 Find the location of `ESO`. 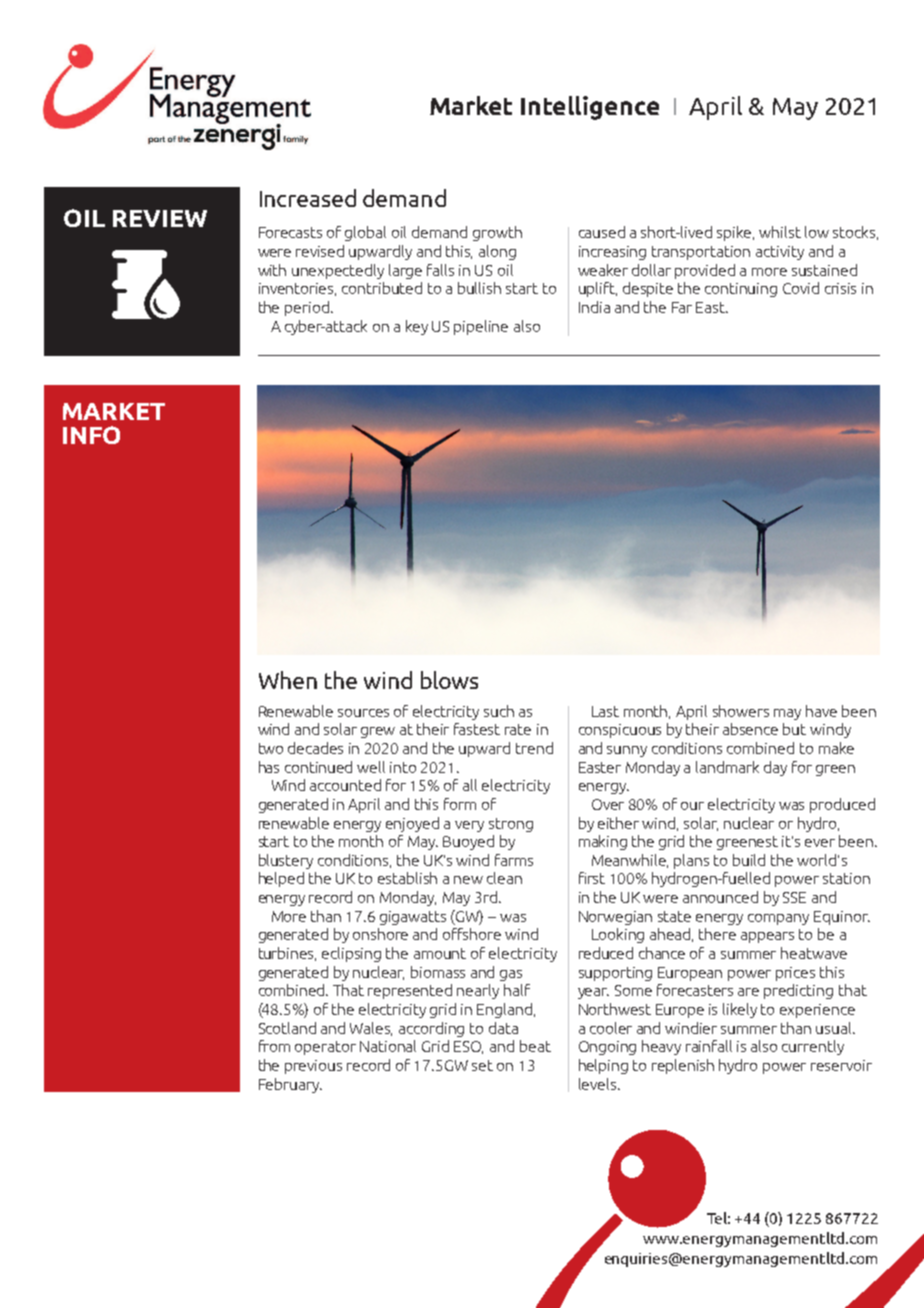

ESO is located at coordinates (468, 1047).
